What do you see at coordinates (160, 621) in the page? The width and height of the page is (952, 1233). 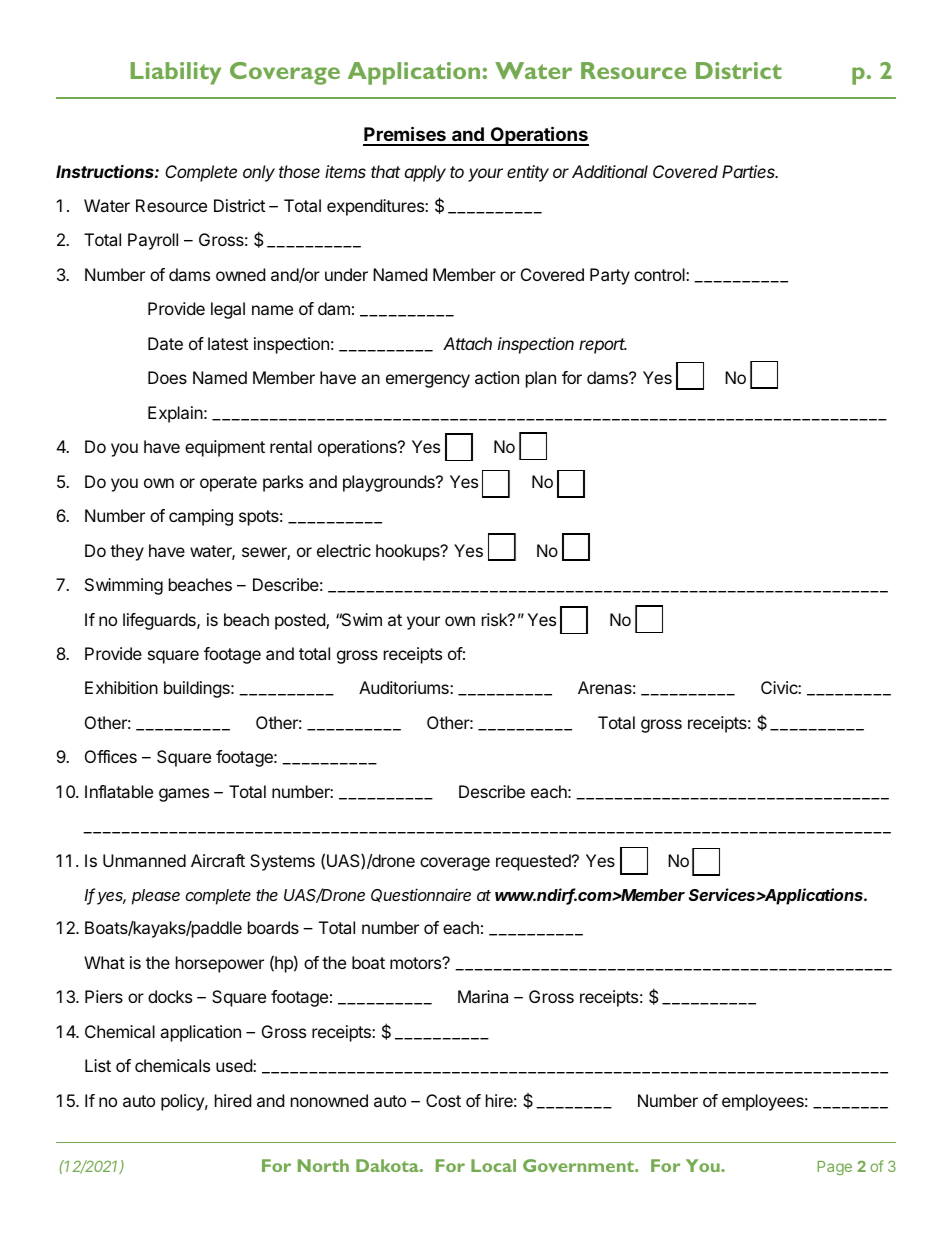 I see `lifeguards` at bounding box center [160, 621].
